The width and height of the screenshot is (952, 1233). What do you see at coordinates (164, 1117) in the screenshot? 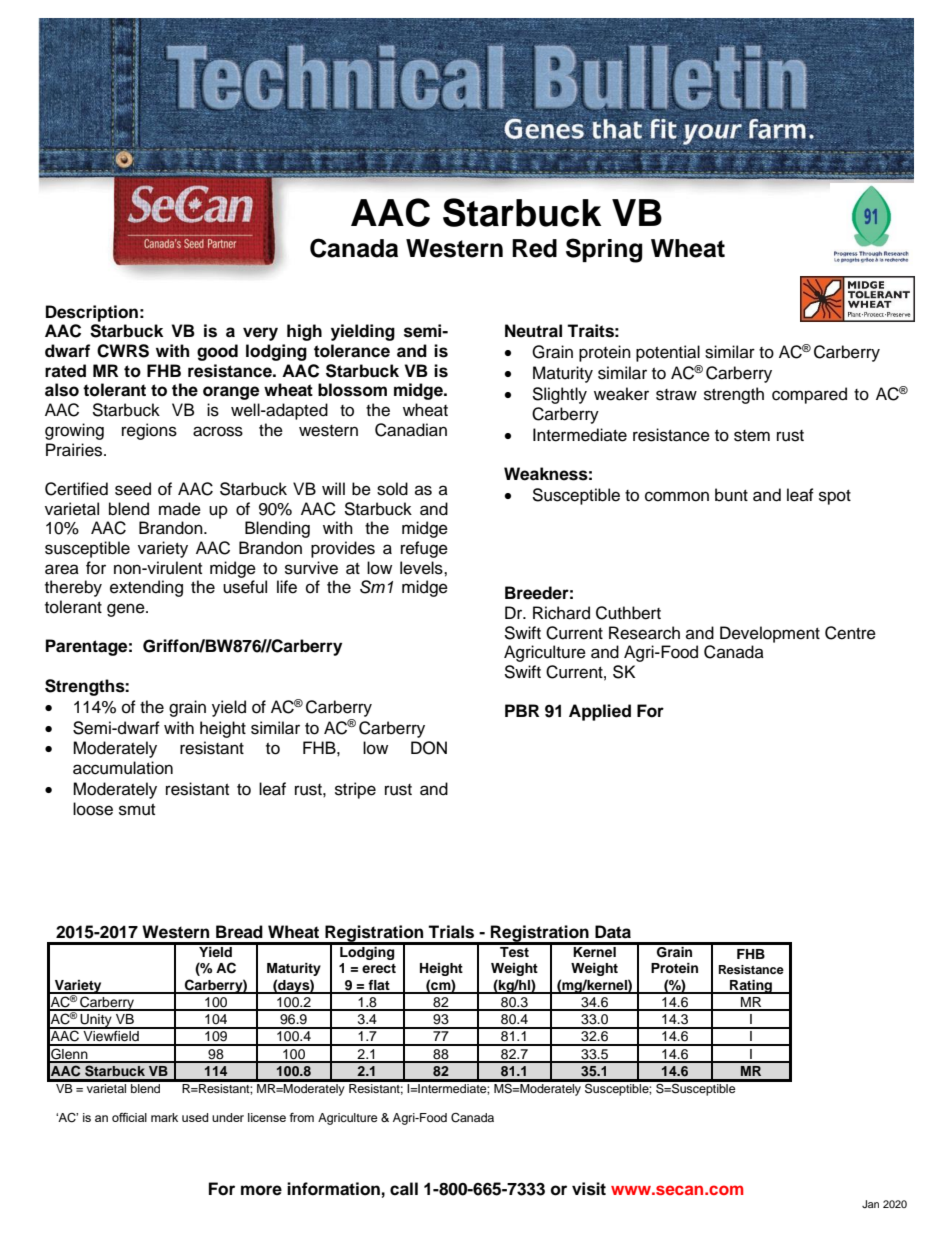
I see `mark` at bounding box center [164, 1117].
